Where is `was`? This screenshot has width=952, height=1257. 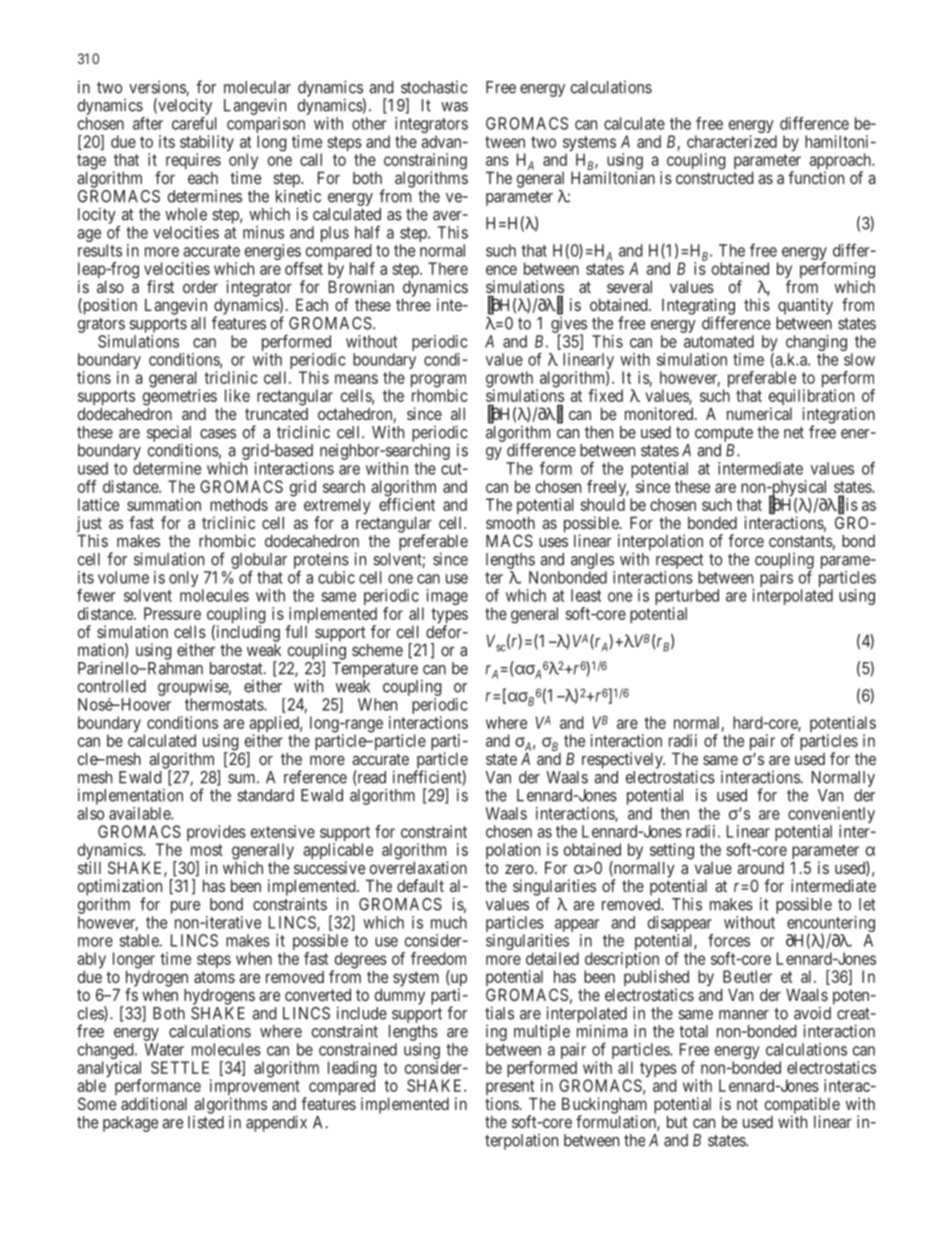
was is located at coordinates (454, 107).
